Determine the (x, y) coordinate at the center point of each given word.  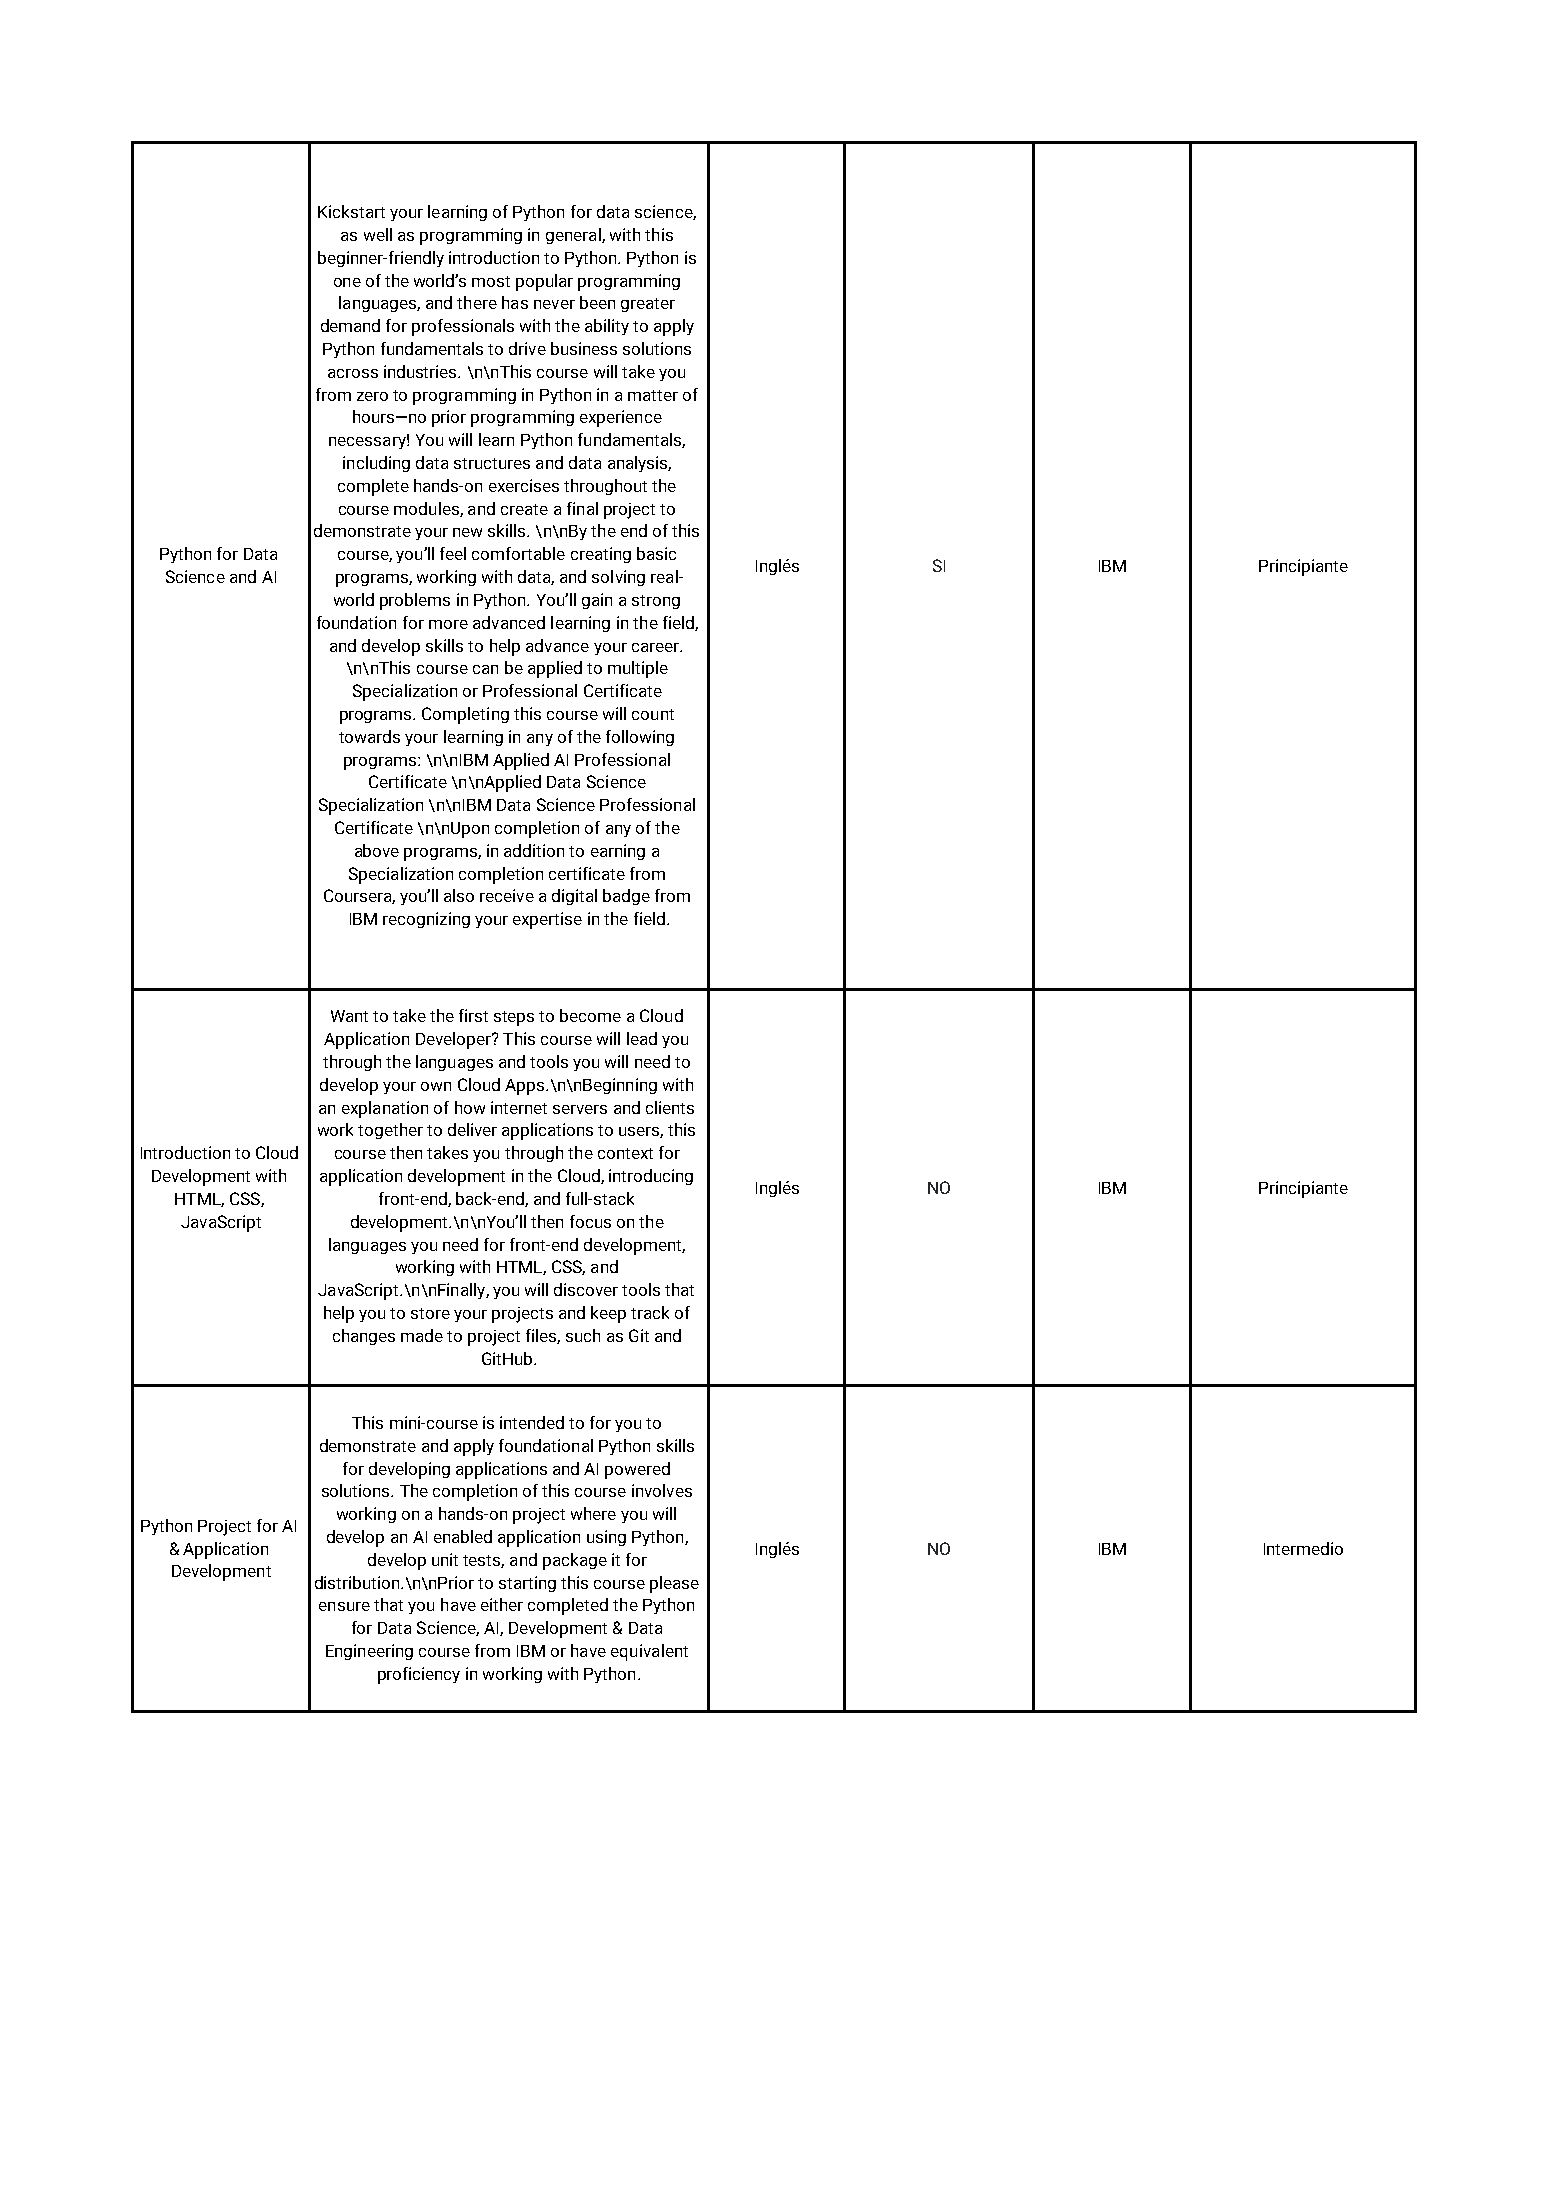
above (377, 850)
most (491, 281)
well (378, 234)
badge (626, 897)
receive (507, 895)
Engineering (369, 1652)
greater (648, 305)
